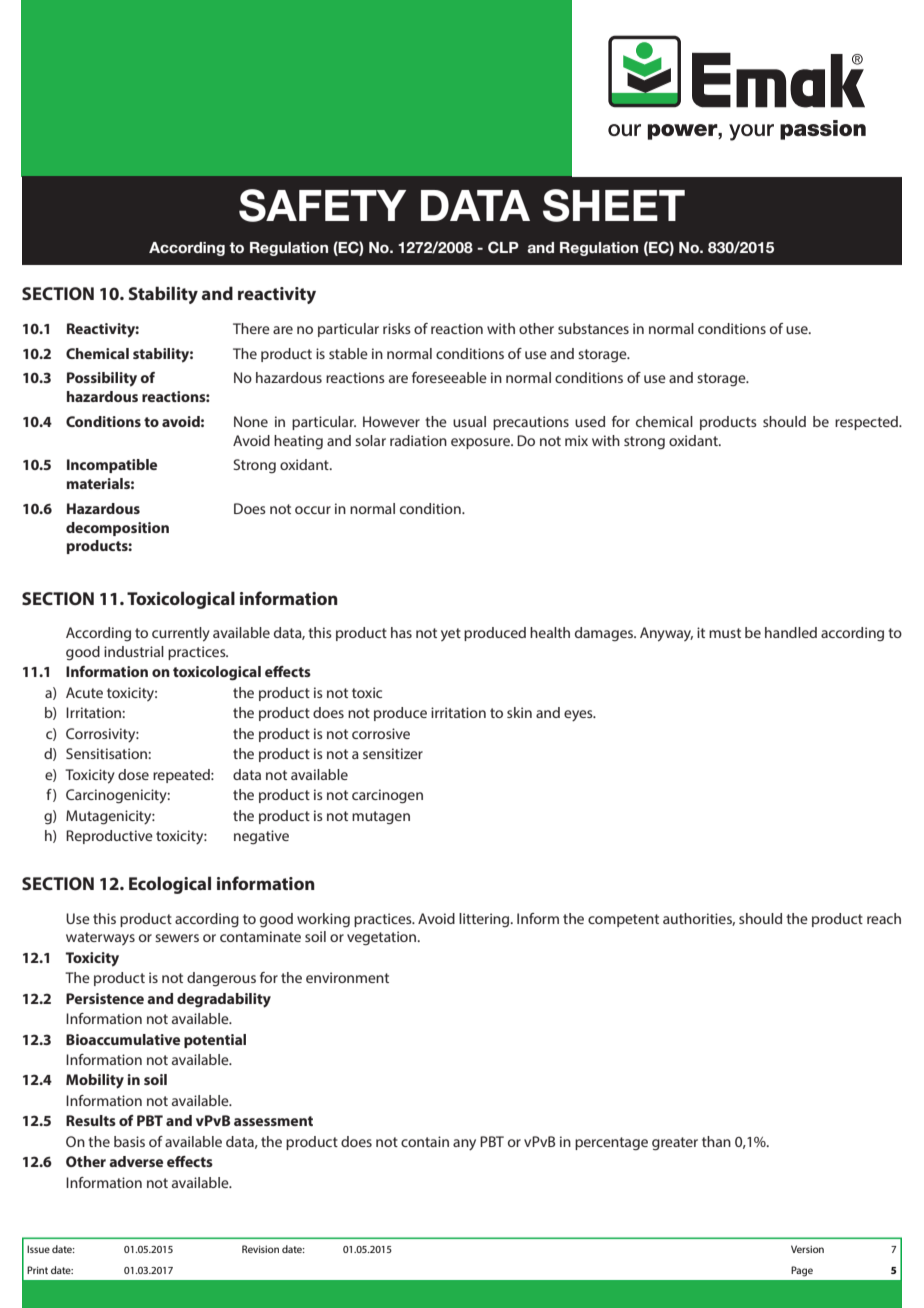 This page has height=1308, width=924. I want to click on There, so click(251, 328).
